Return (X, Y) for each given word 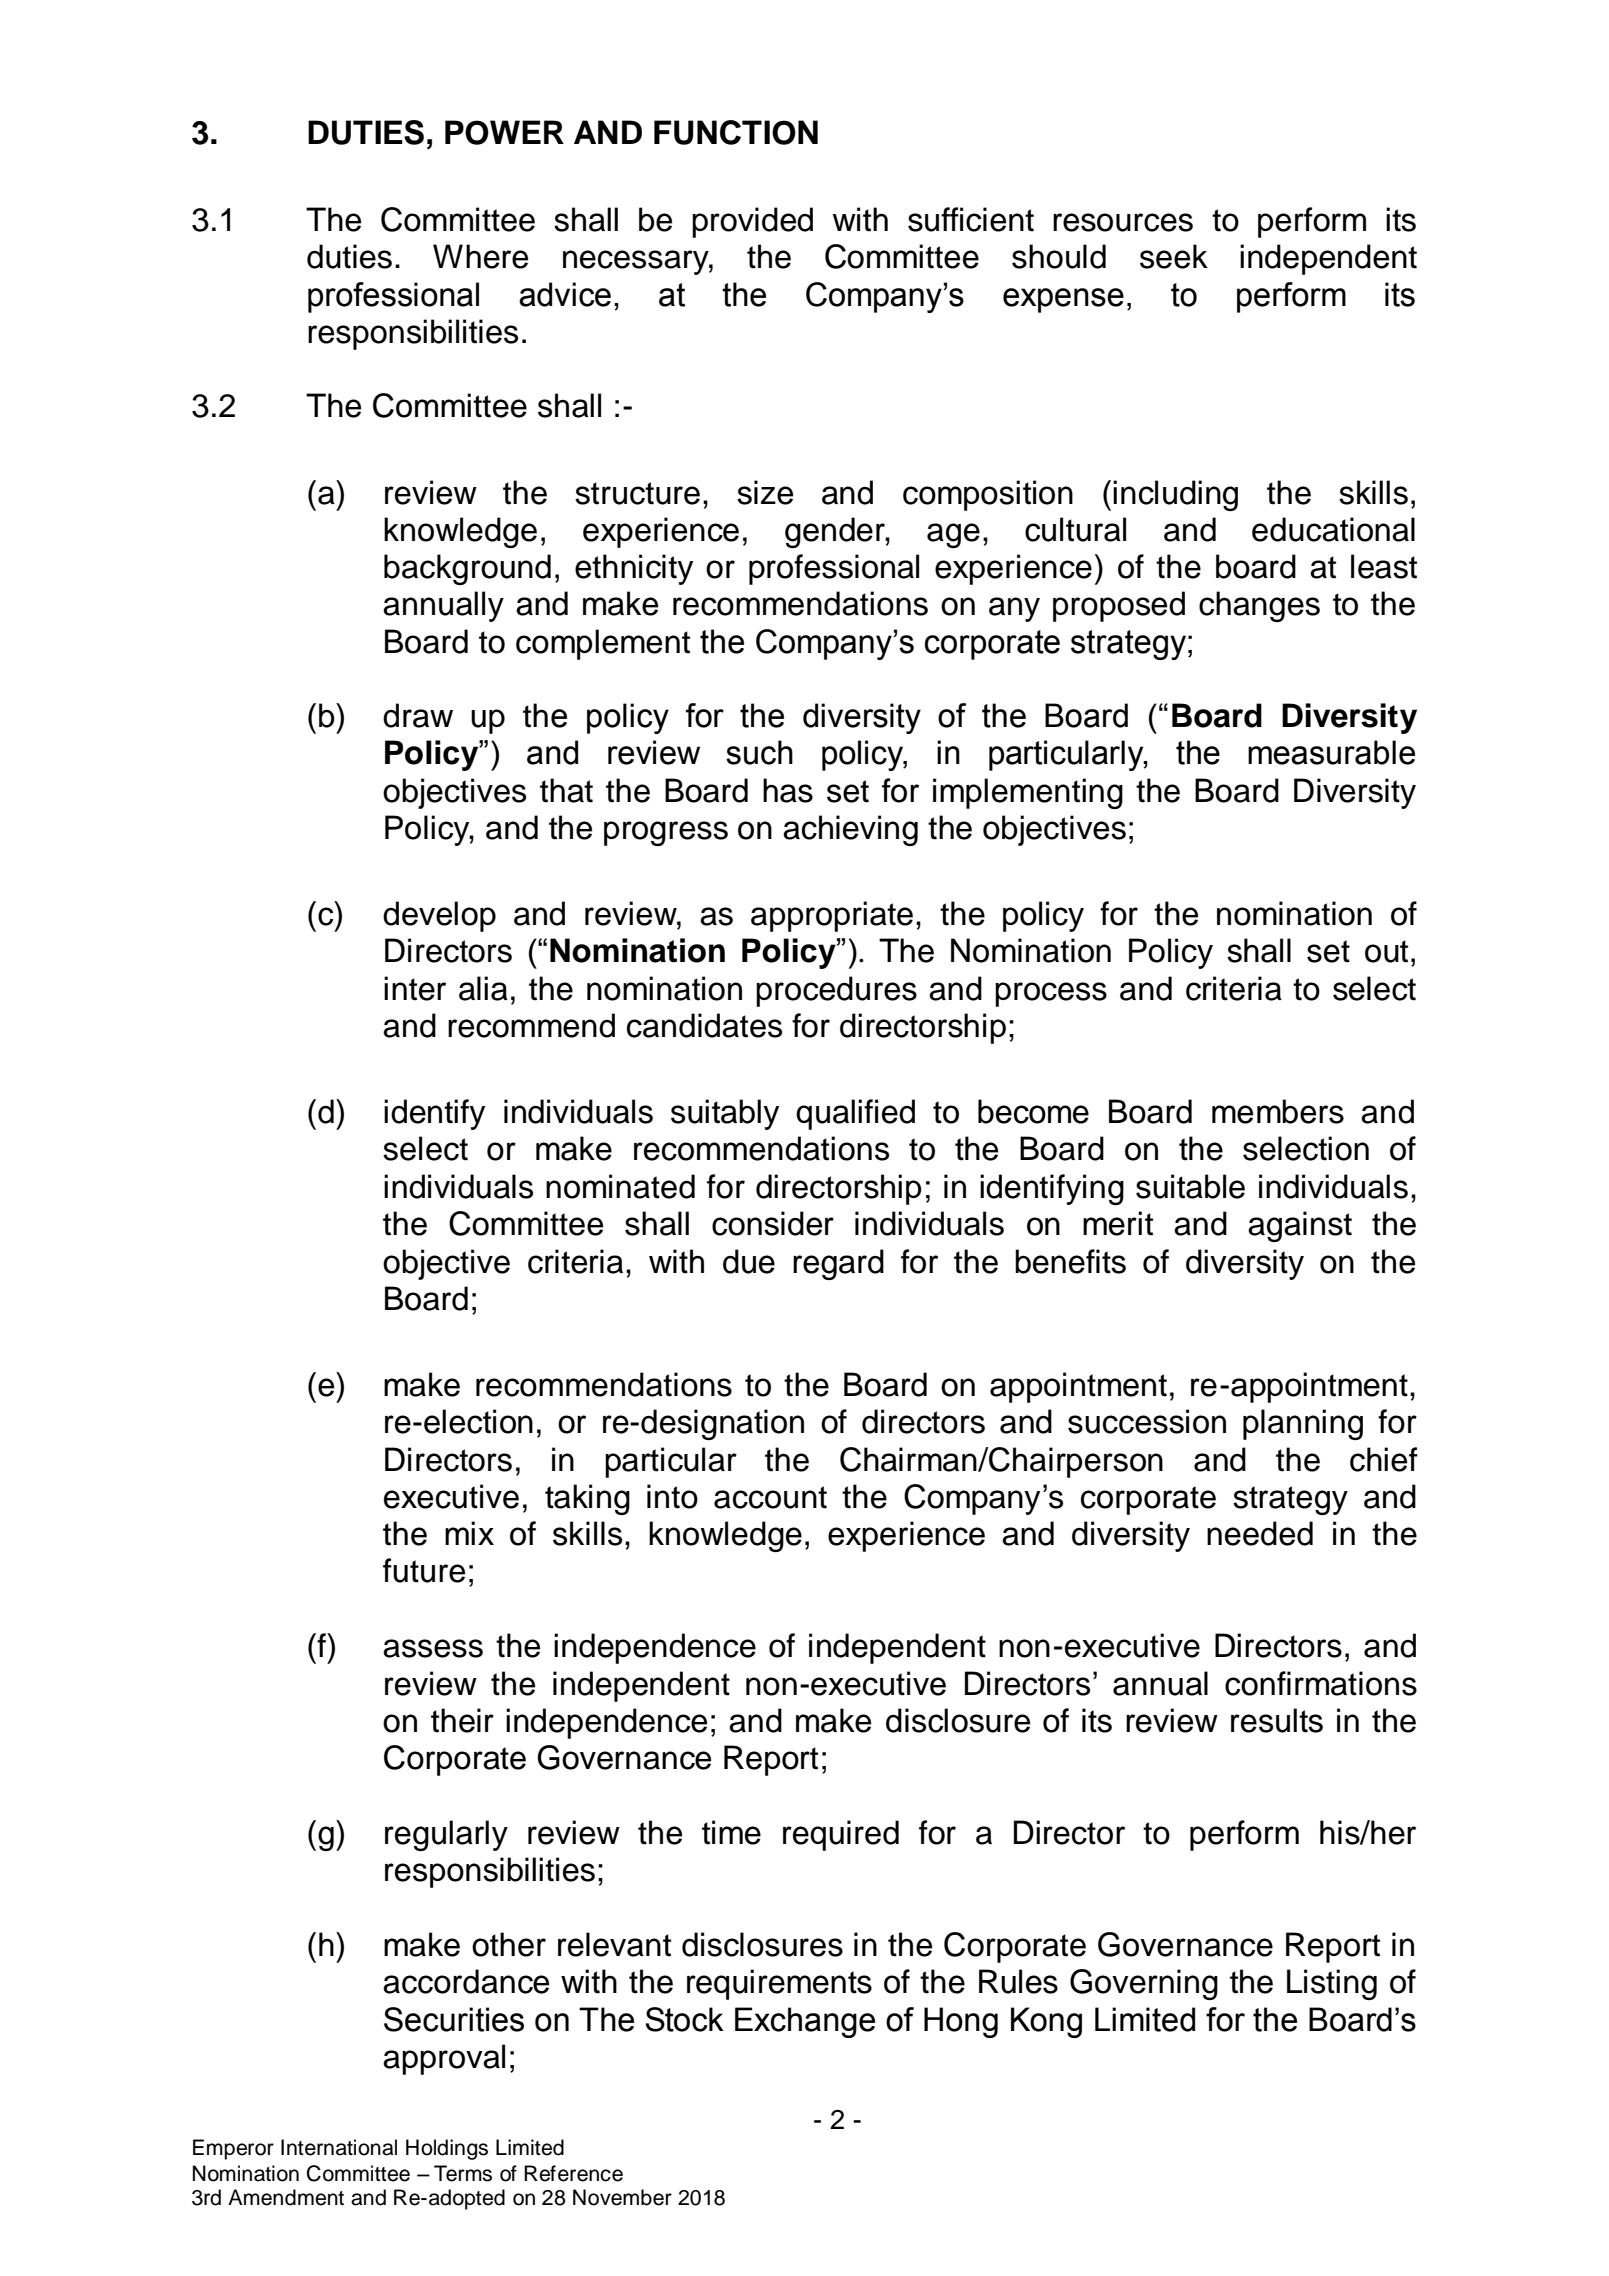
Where (480, 256)
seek (1174, 256)
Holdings (447, 2149)
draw (418, 715)
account (770, 1497)
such (759, 752)
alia (483, 988)
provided (752, 222)
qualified (855, 1114)
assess (433, 1648)
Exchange (805, 2022)
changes (1259, 606)
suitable (1190, 1186)
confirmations (1321, 1683)
